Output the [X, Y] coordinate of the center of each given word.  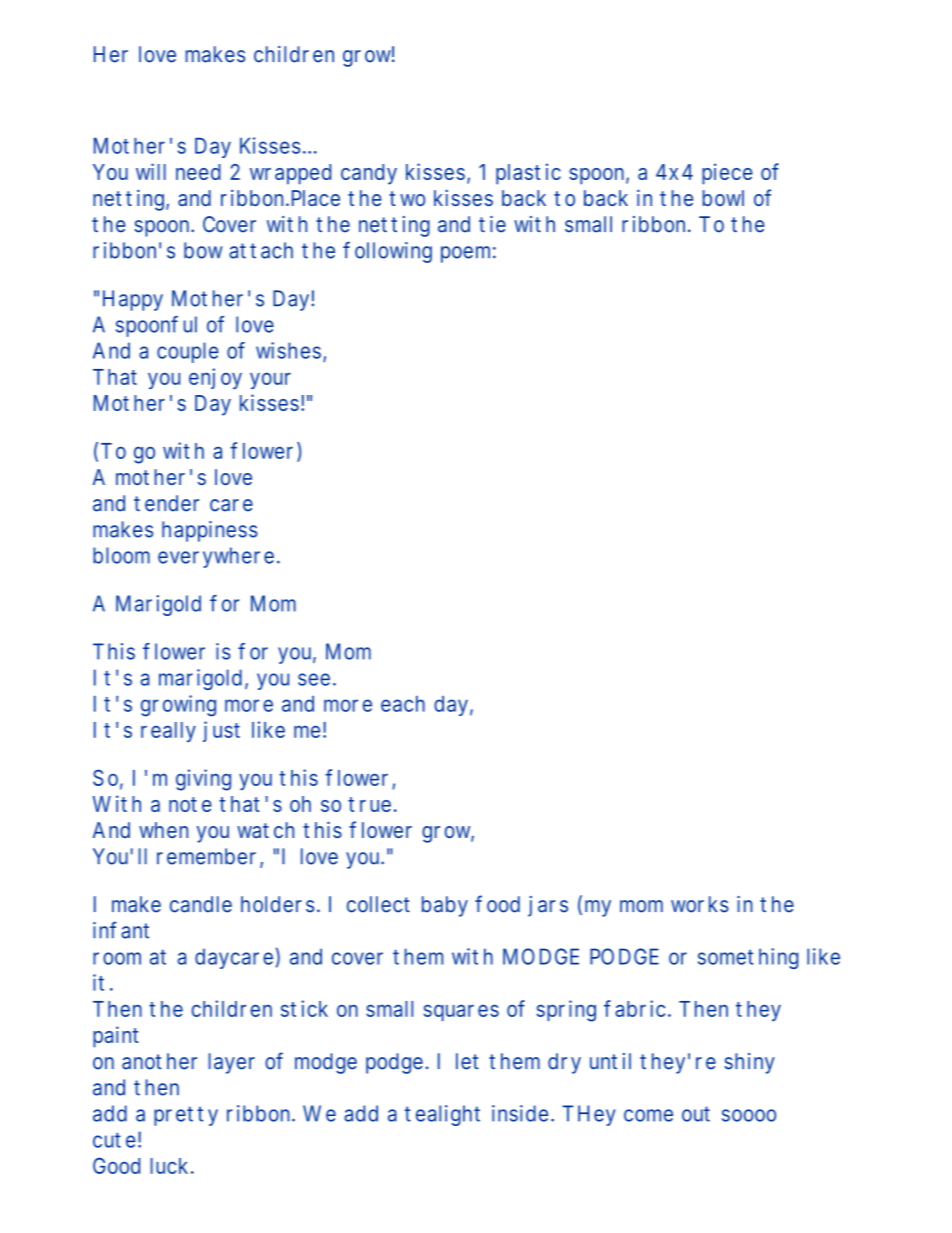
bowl [723, 198]
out [696, 1114]
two [407, 198]
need [198, 172]
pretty [186, 1116]
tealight [442, 1115]
